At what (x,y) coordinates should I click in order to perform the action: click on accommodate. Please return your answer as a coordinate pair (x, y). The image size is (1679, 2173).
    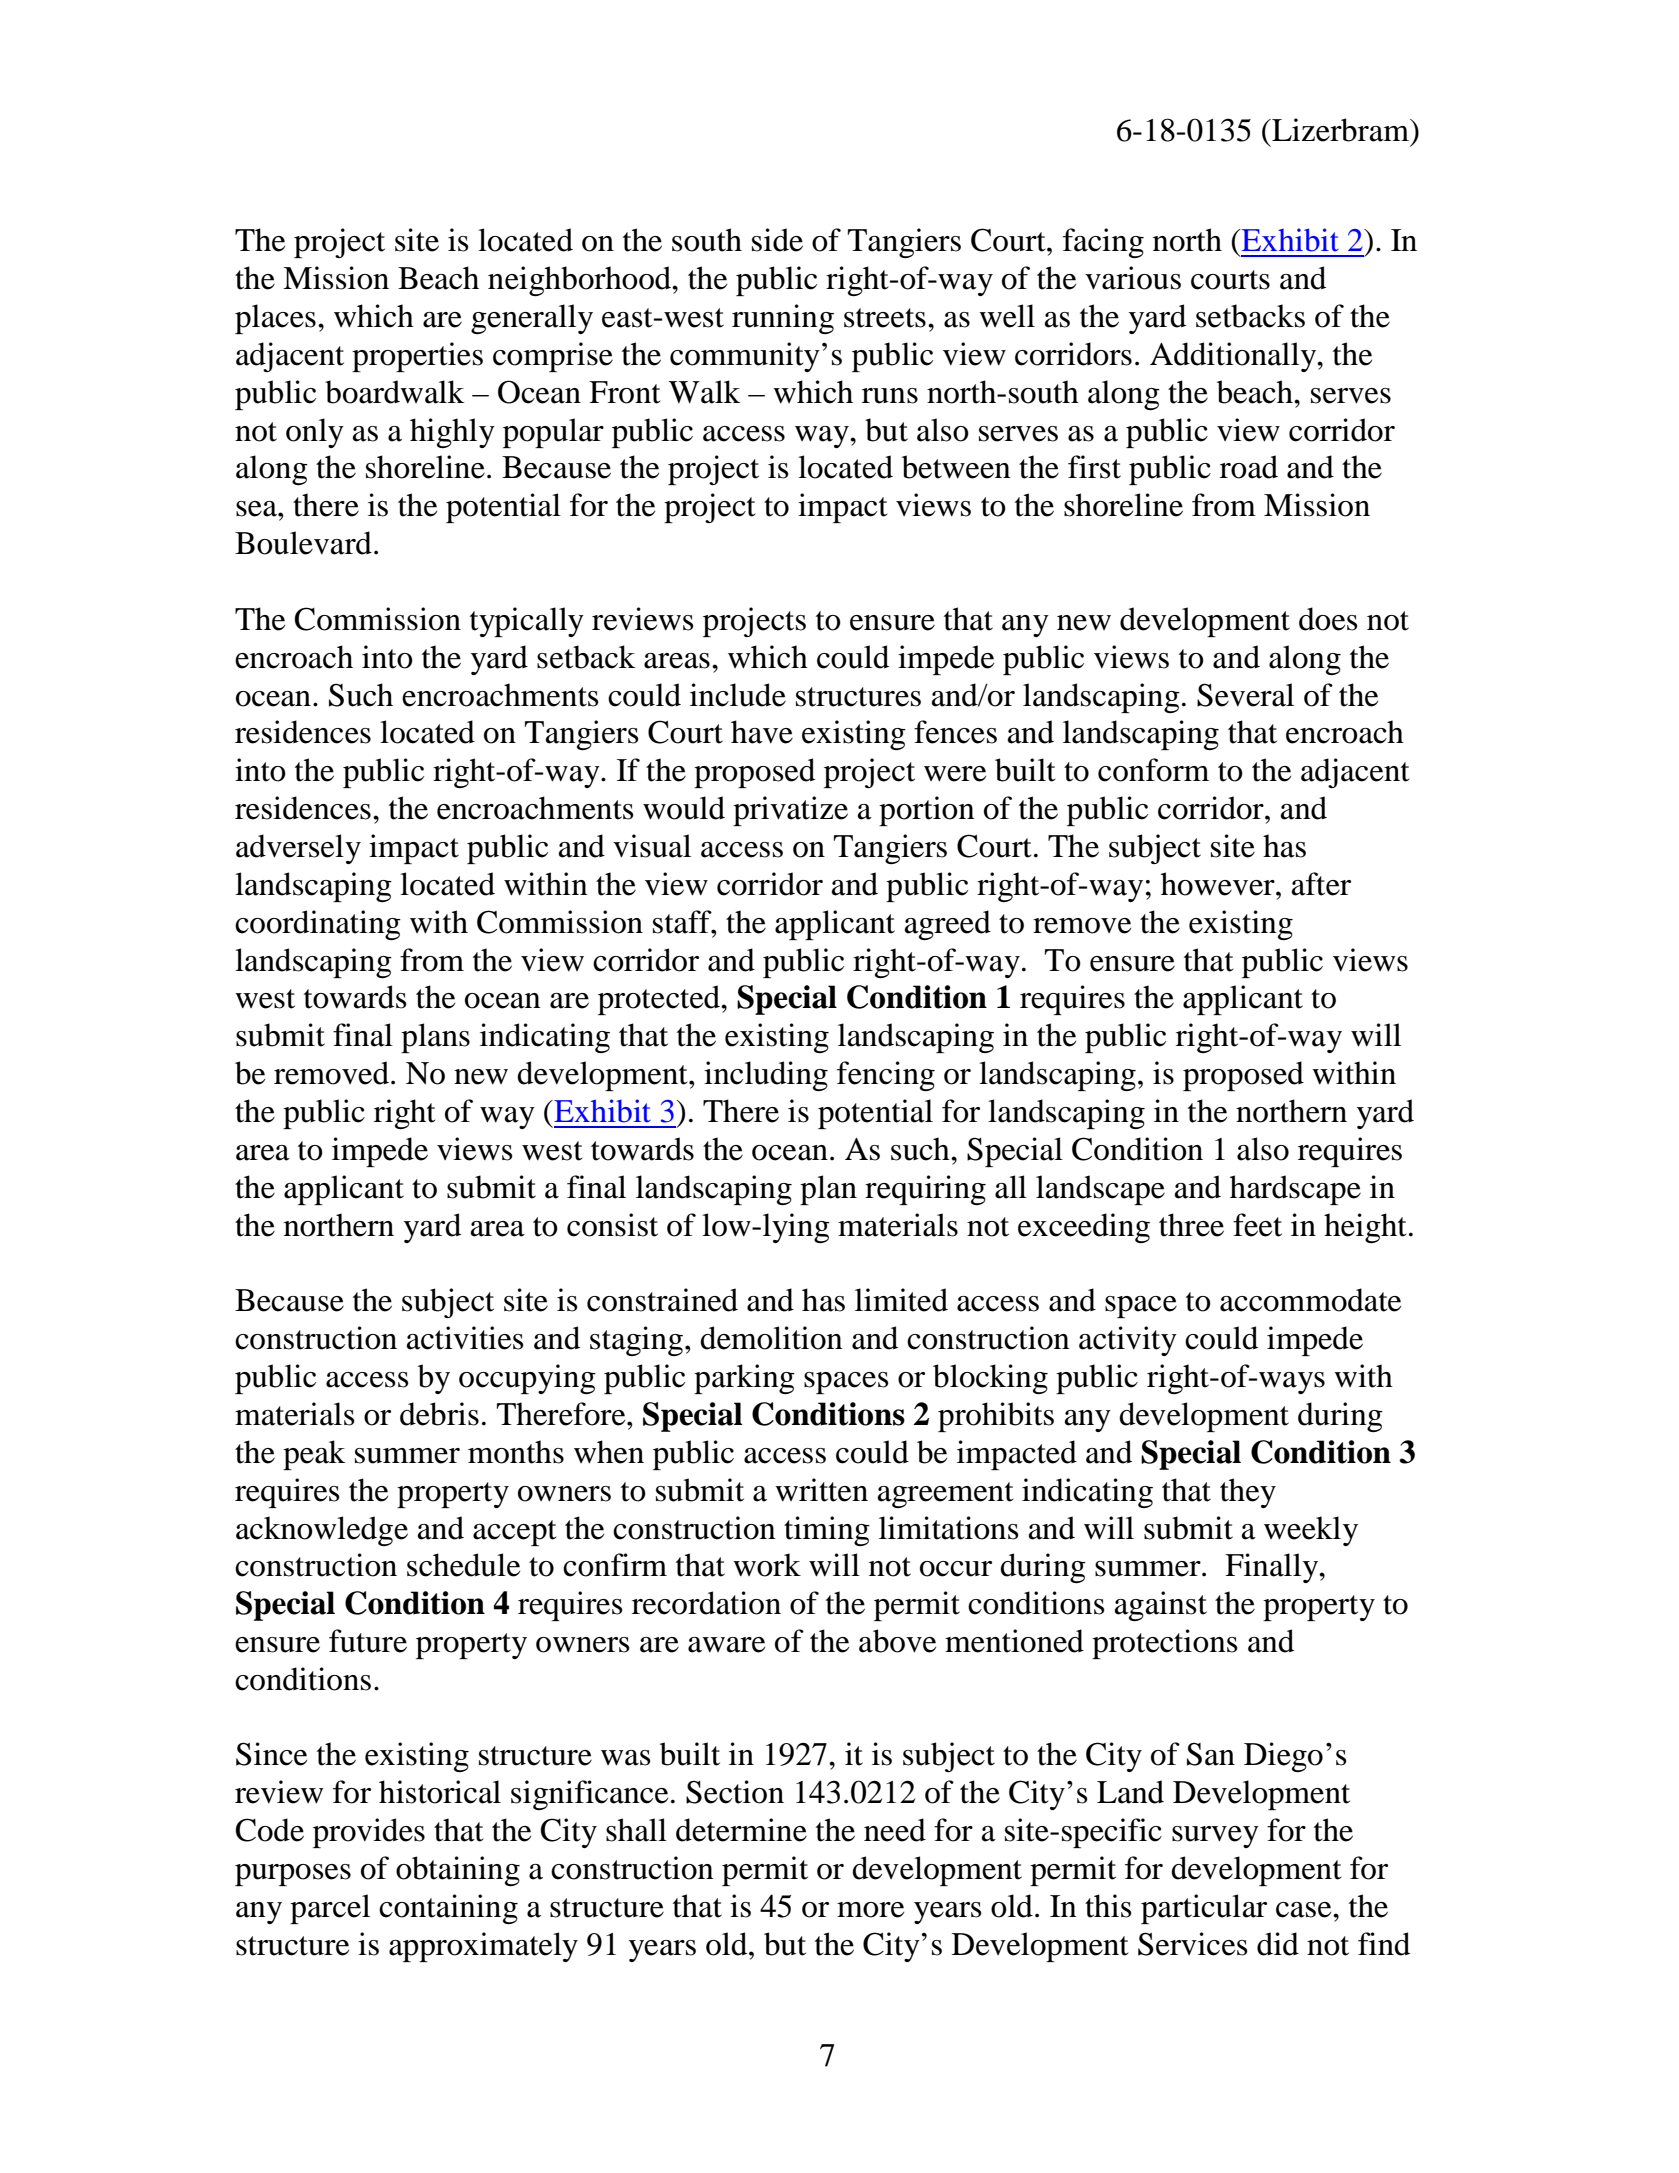
    Looking at the image, I should click on (1310, 1300).
